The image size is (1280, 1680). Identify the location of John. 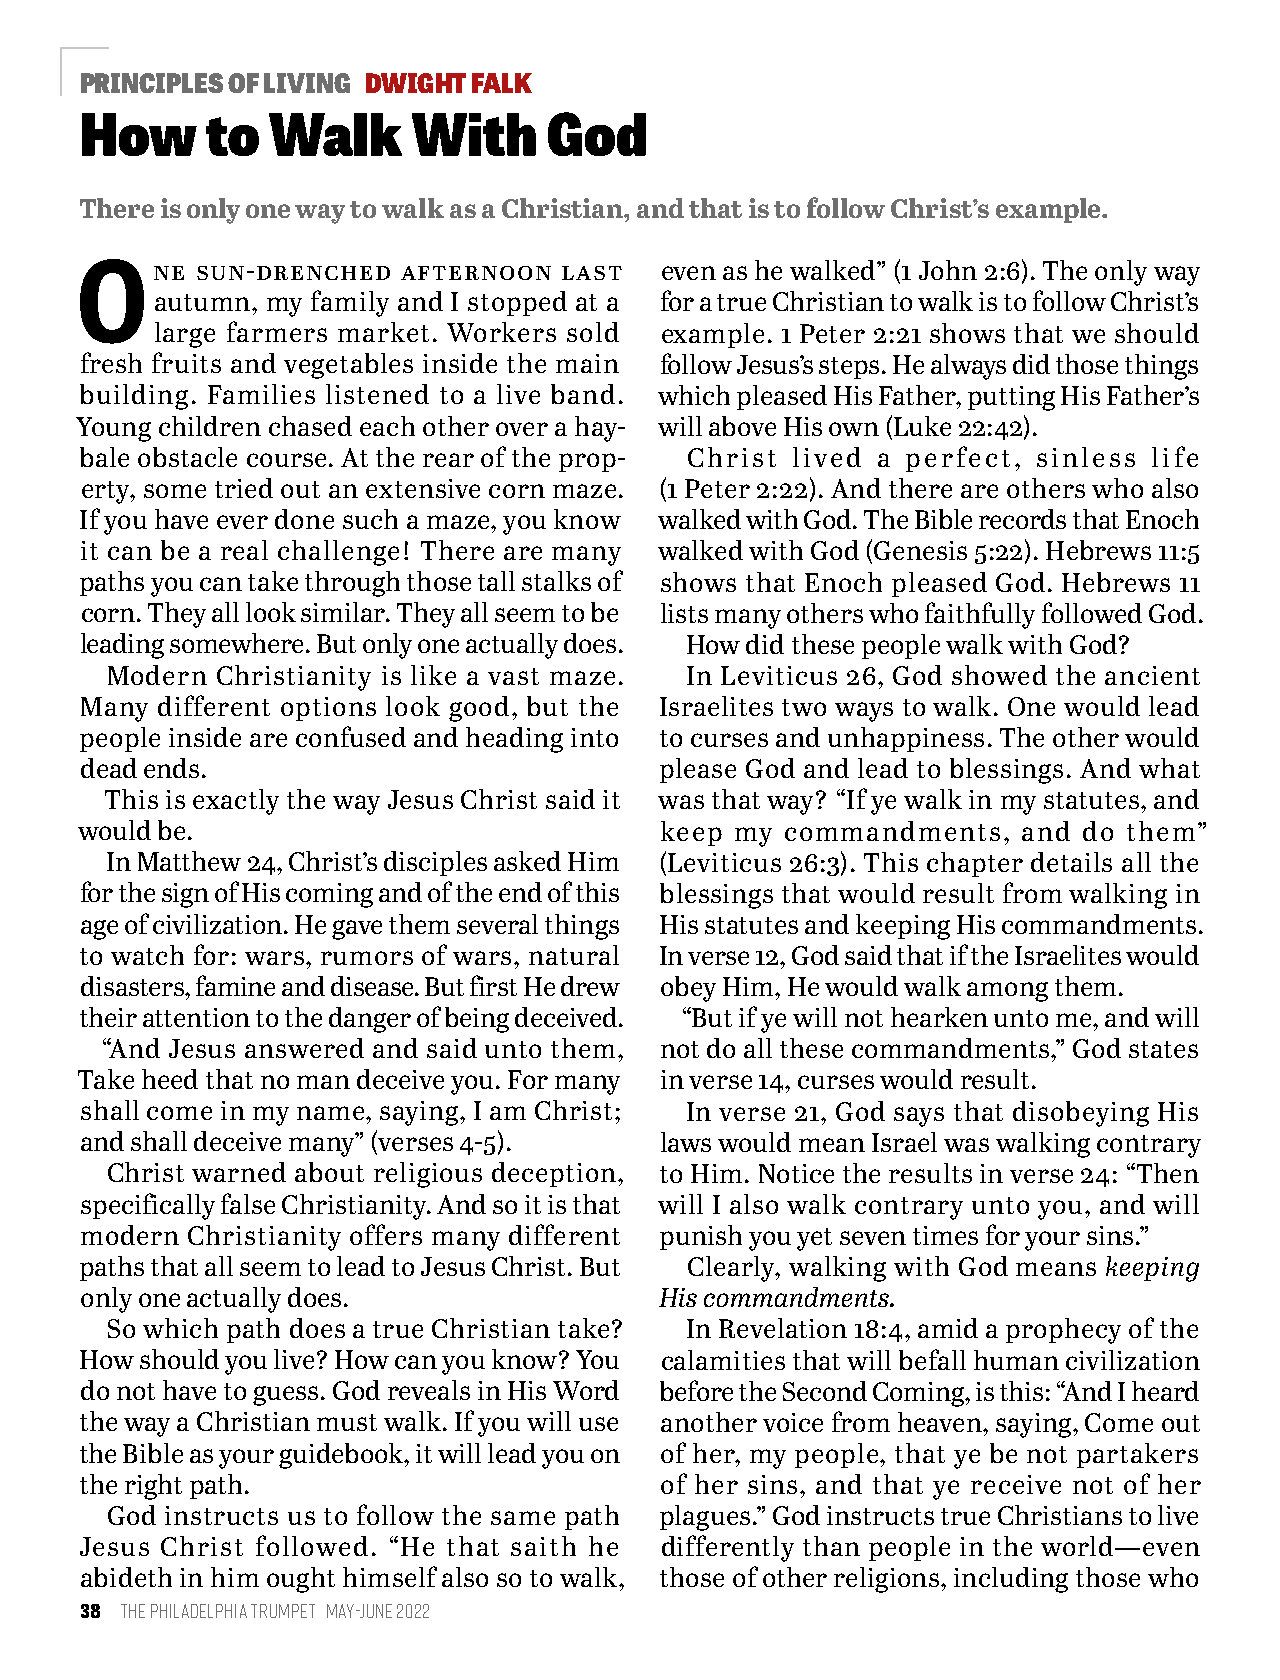
(948, 270).
